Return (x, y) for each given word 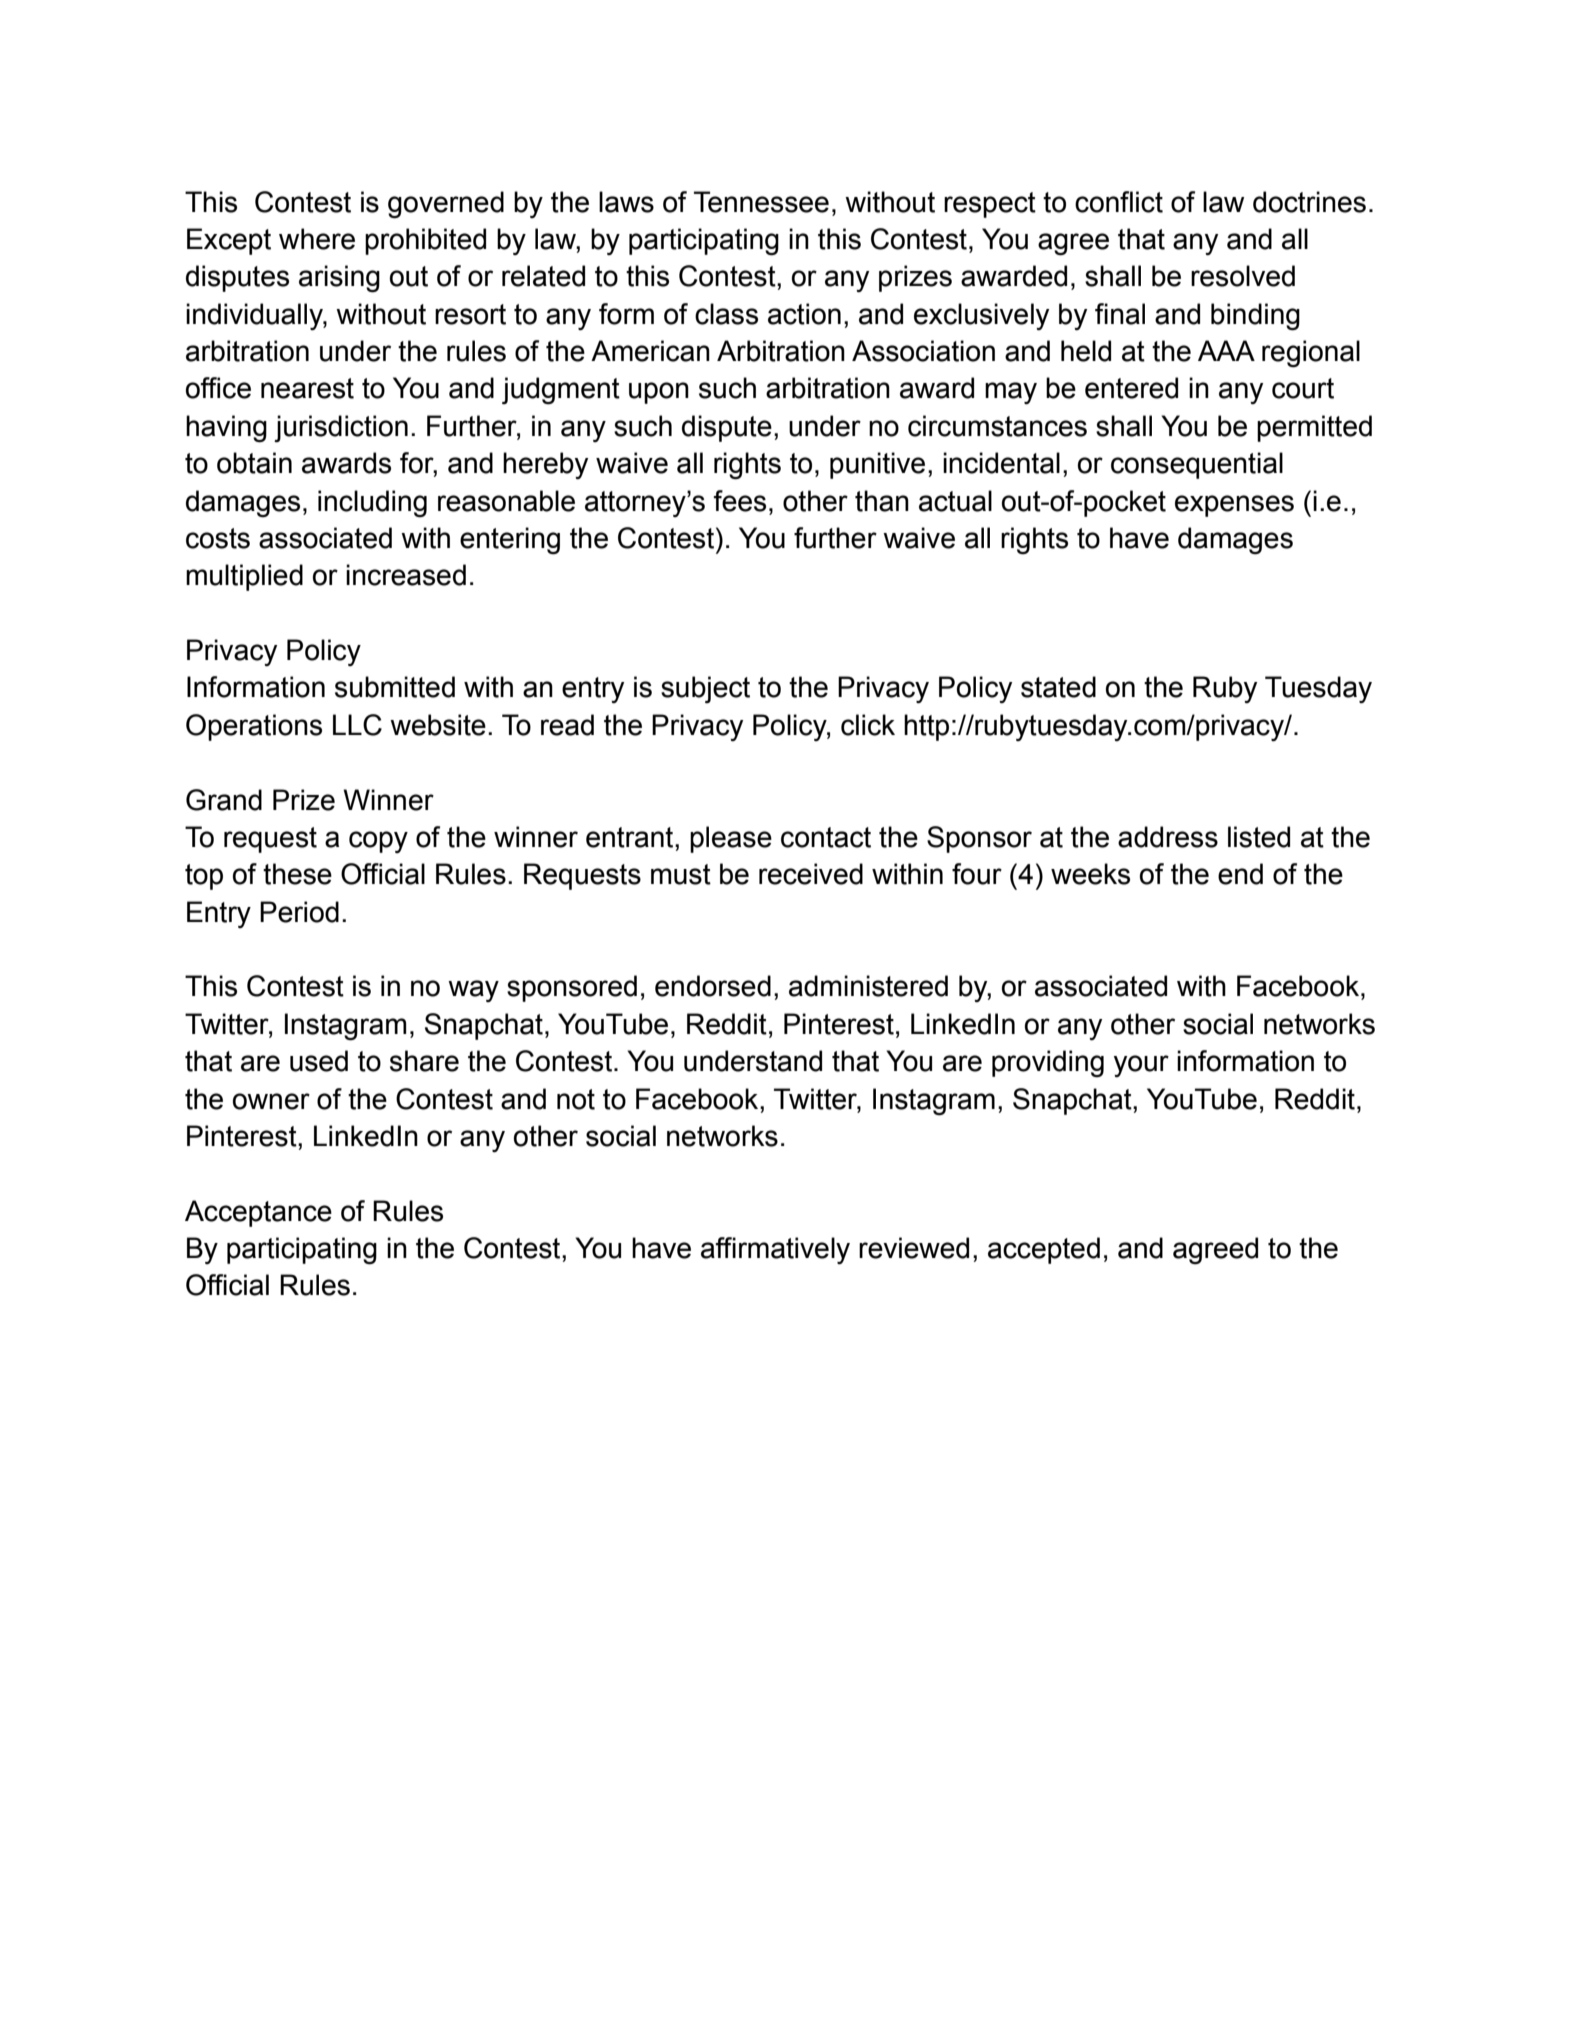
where (317, 239)
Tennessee (761, 202)
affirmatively (775, 1250)
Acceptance (258, 1213)
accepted (1044, 1250)
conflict (1119, 202)
